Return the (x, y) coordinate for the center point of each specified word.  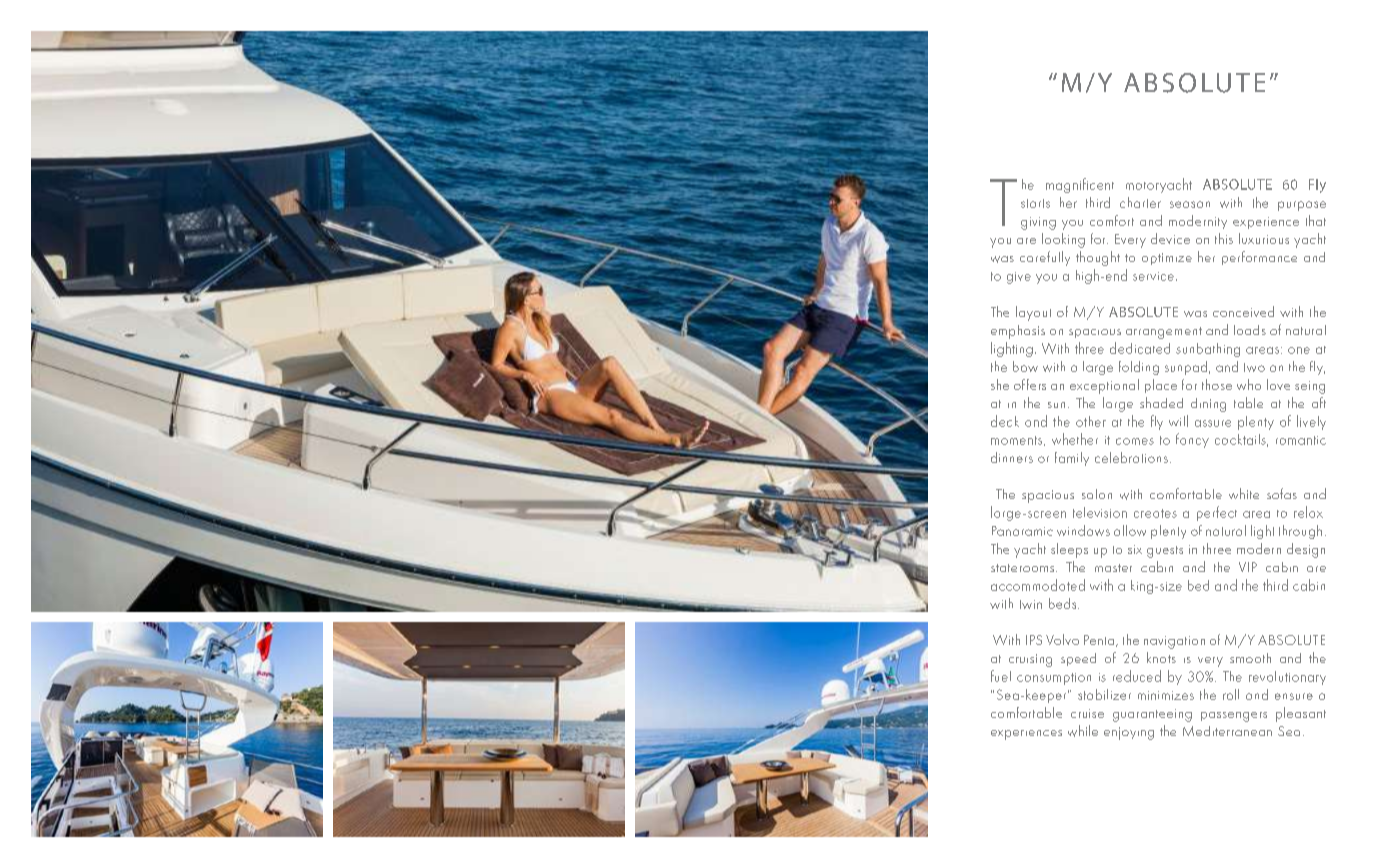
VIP (1248, 567)
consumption (1054, 679)
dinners (1012, 457)
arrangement (1164, 333)
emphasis (1018, 332)
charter (1140, 202)
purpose (1302, 206)
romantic (1301, 440)
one (1299, 350)
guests (1165, 552)
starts (1035, 203)
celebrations (1131, 457)
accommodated (1038, 585)
